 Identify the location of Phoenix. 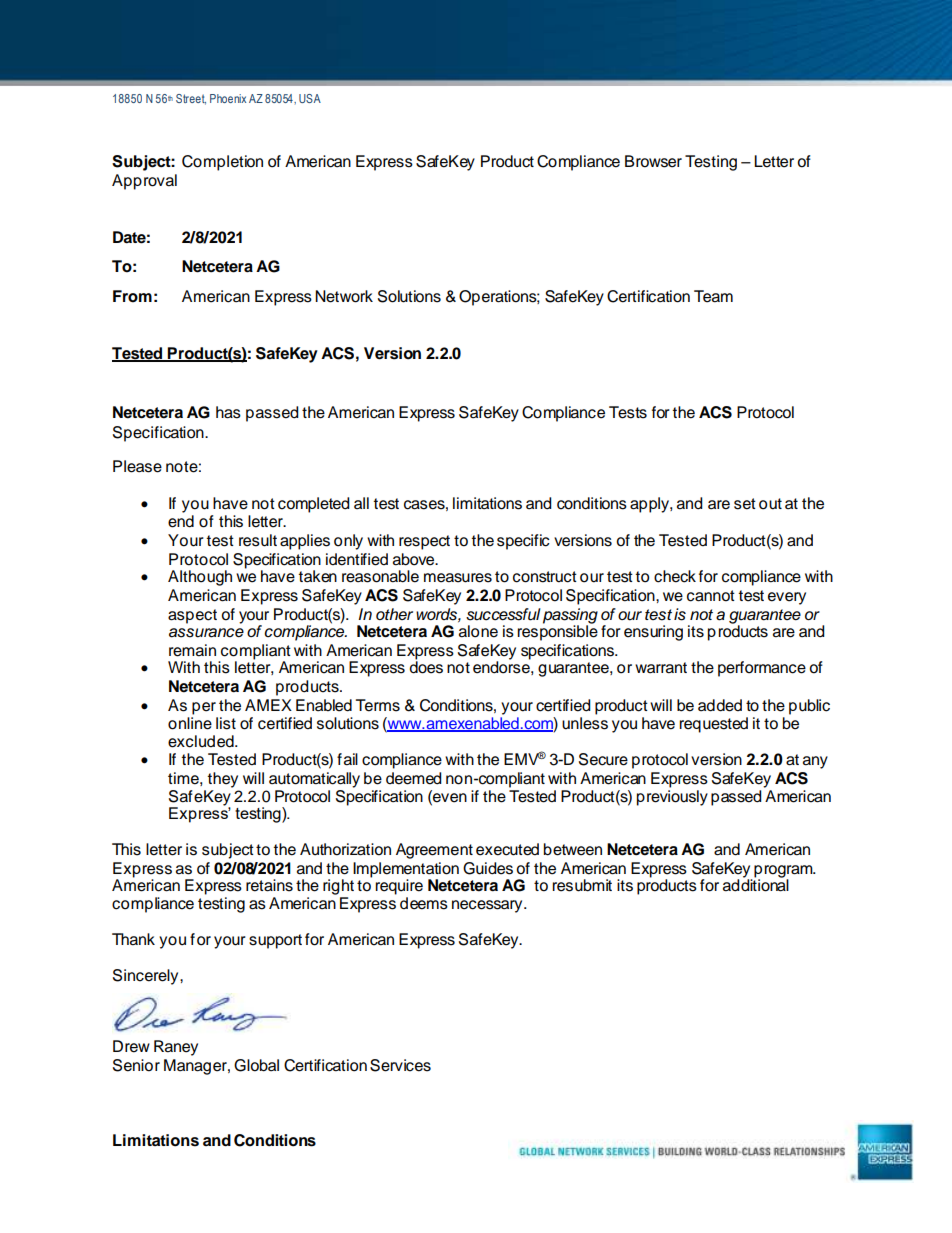
(228, 98).
